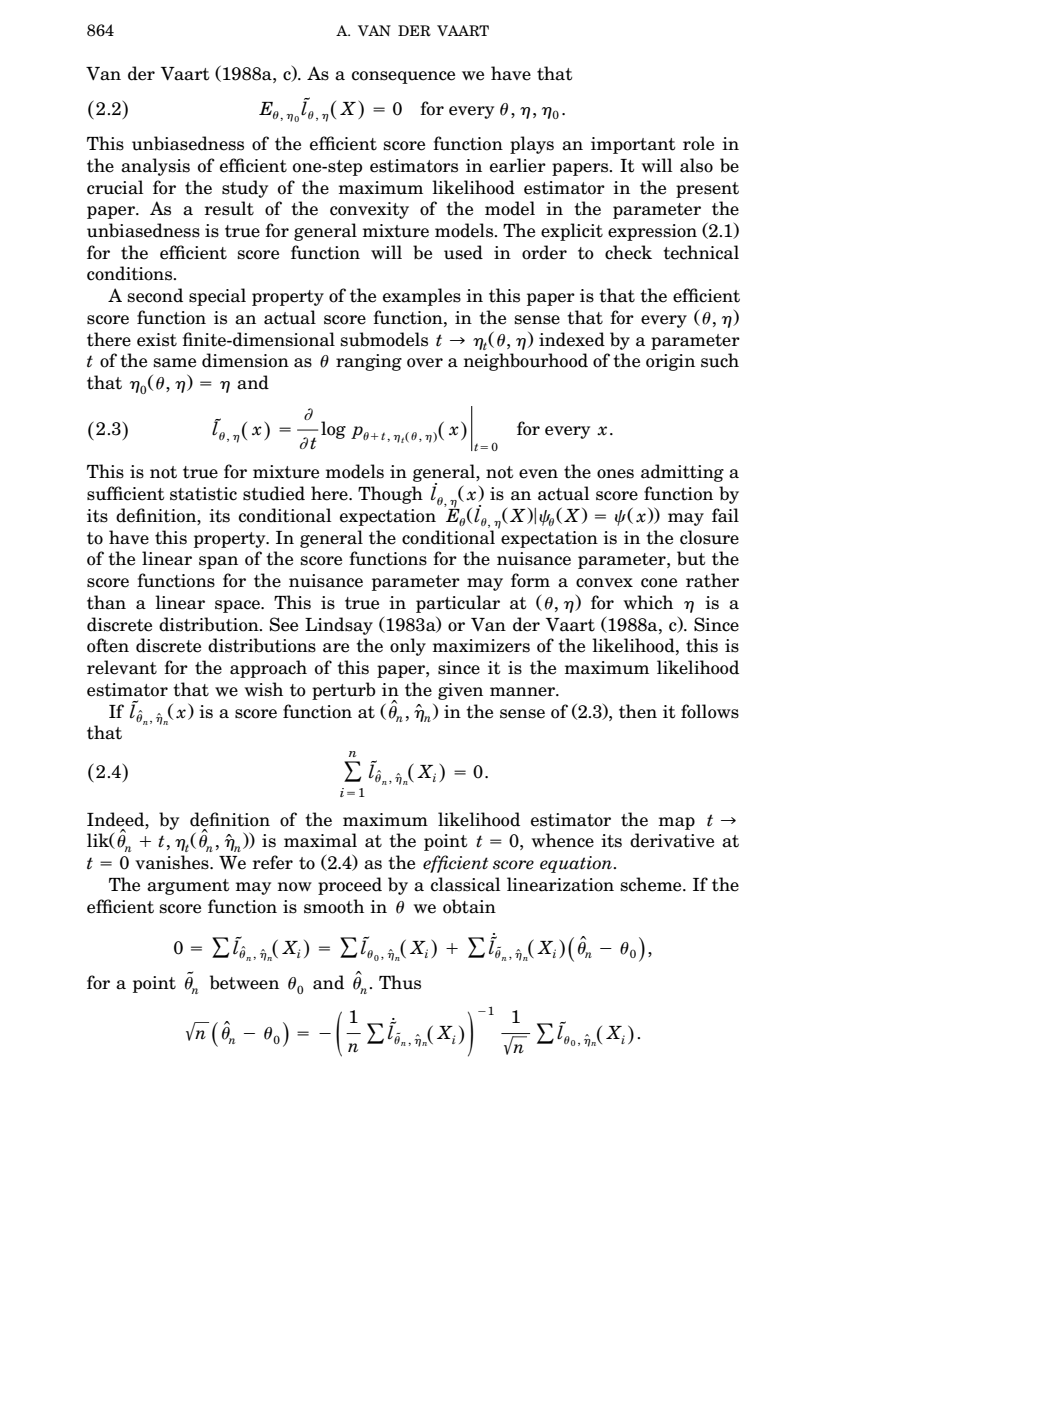  What do you see at coordinates (633, 145) in the screenshot?
I see `important` at bounding box center [633, 145].
